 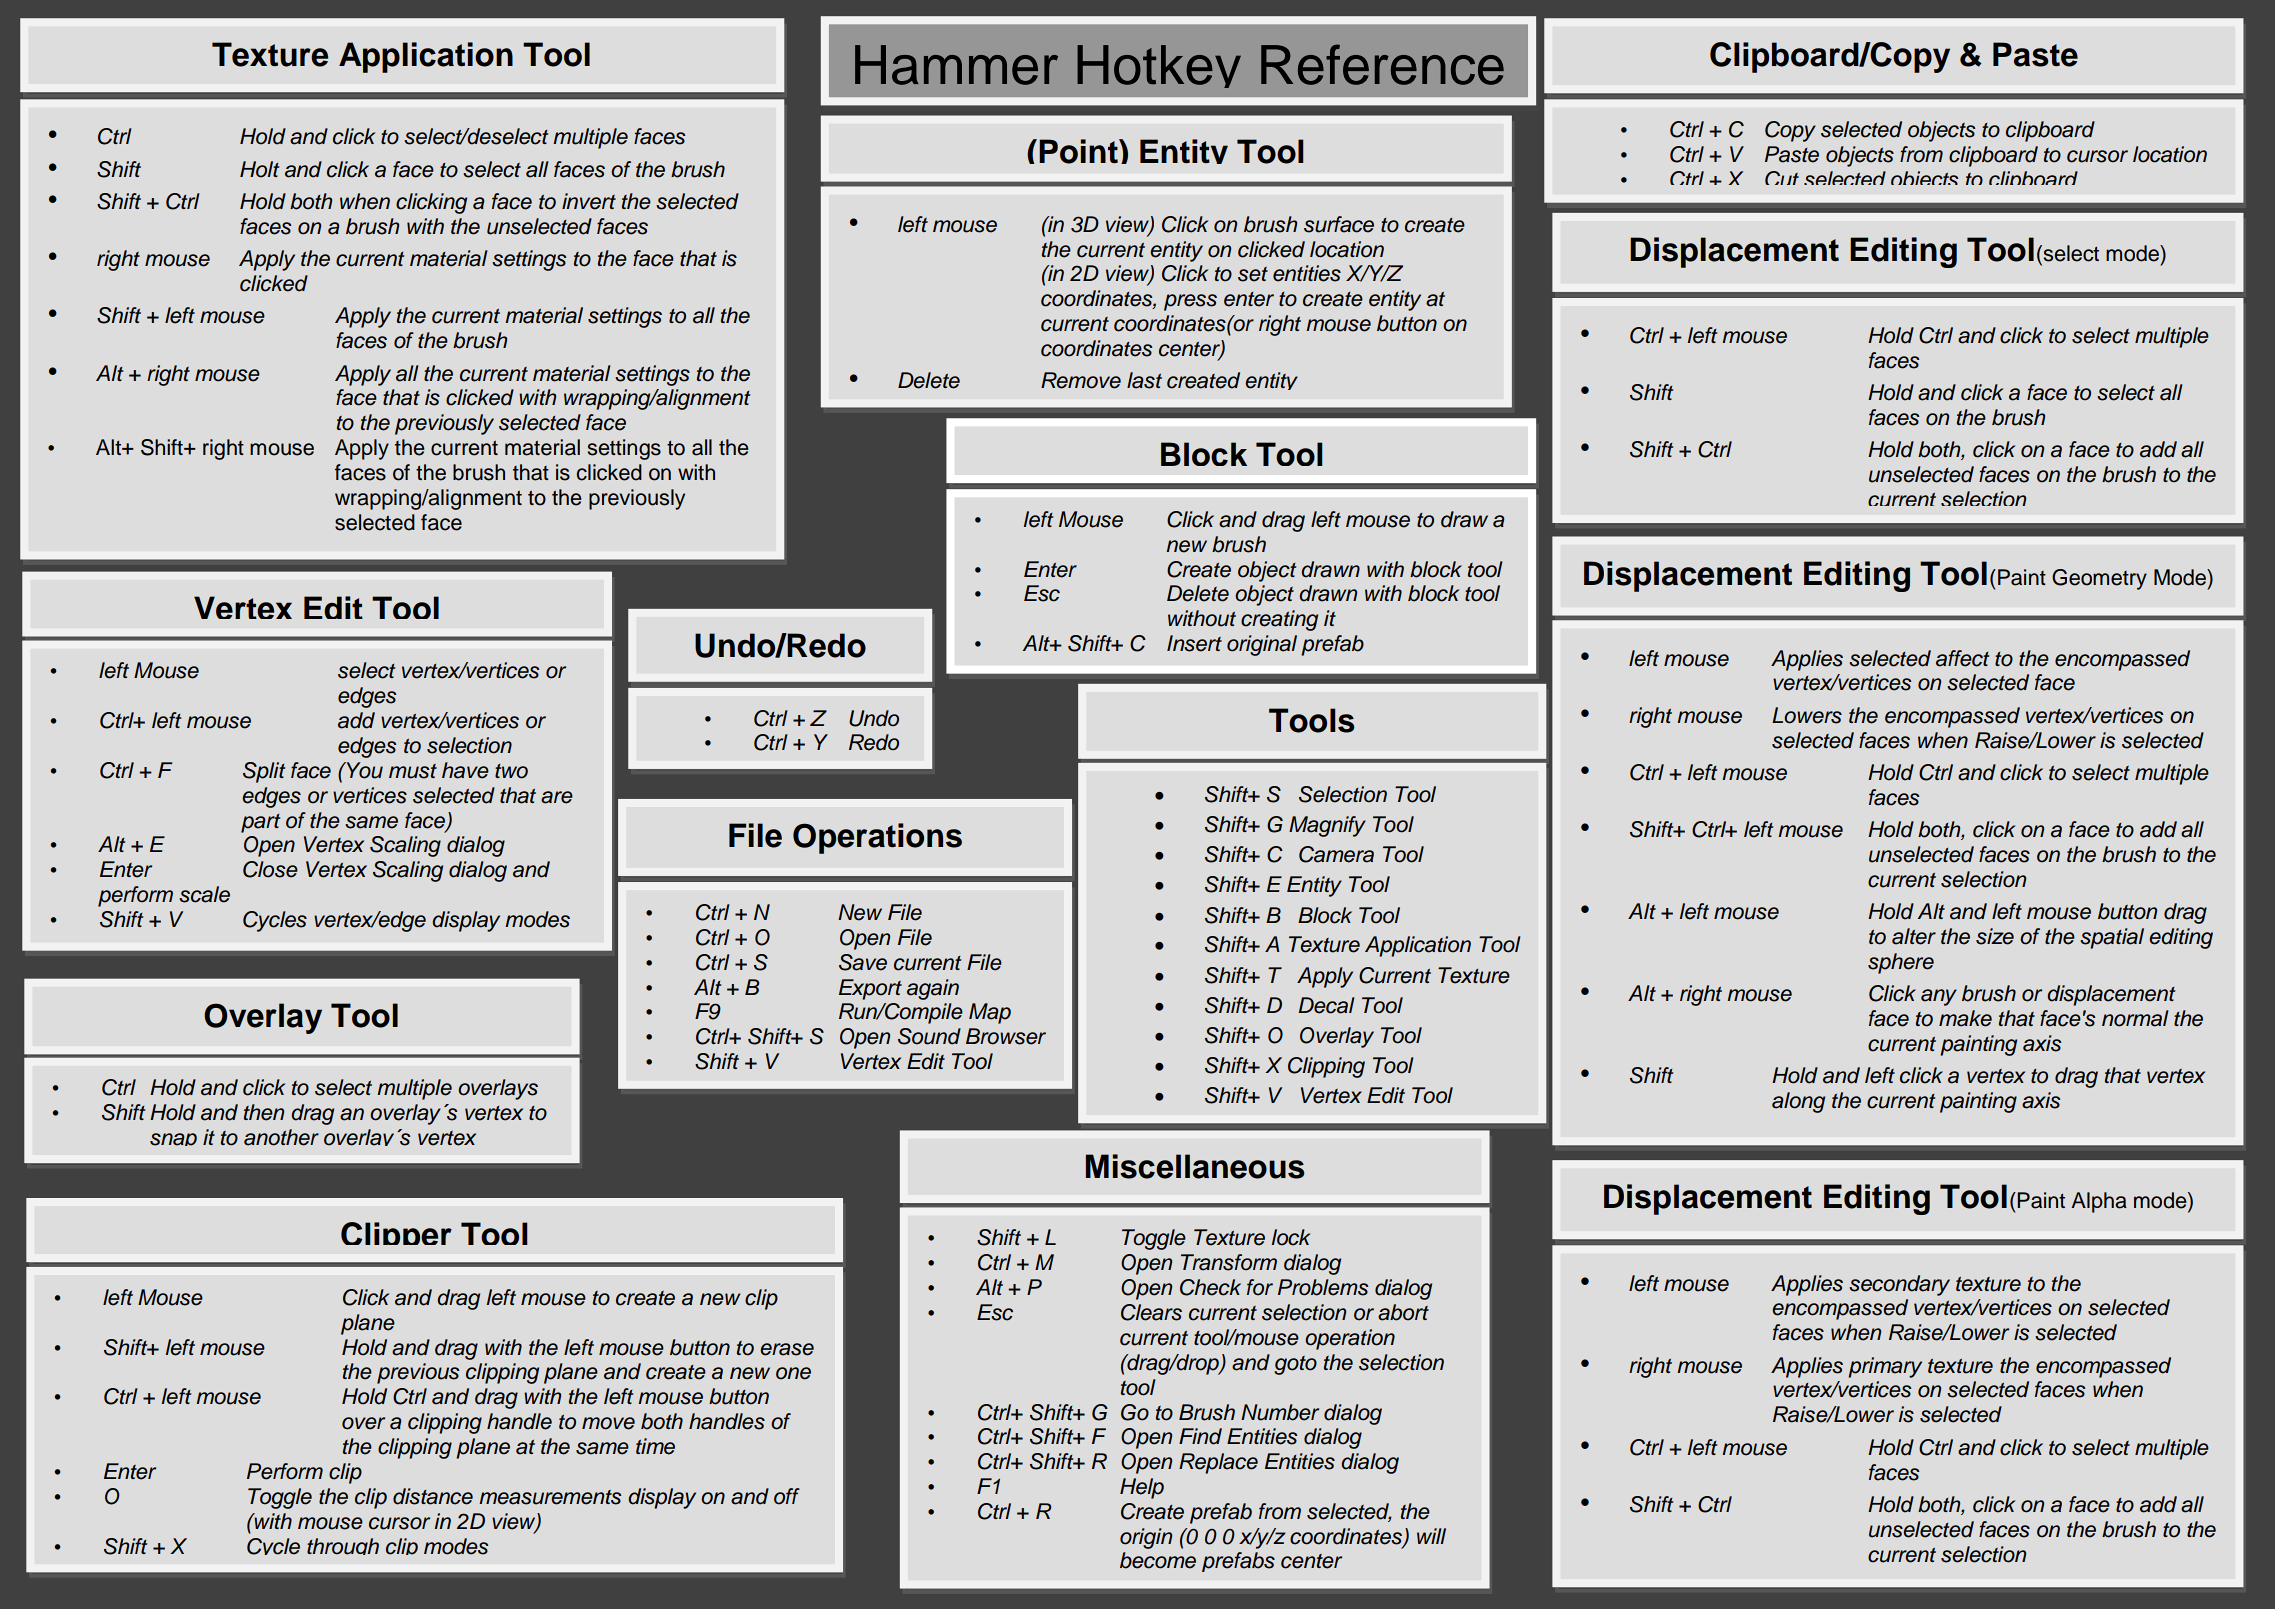 I want to click on Hotkey, so click(x=1159, y=66).
